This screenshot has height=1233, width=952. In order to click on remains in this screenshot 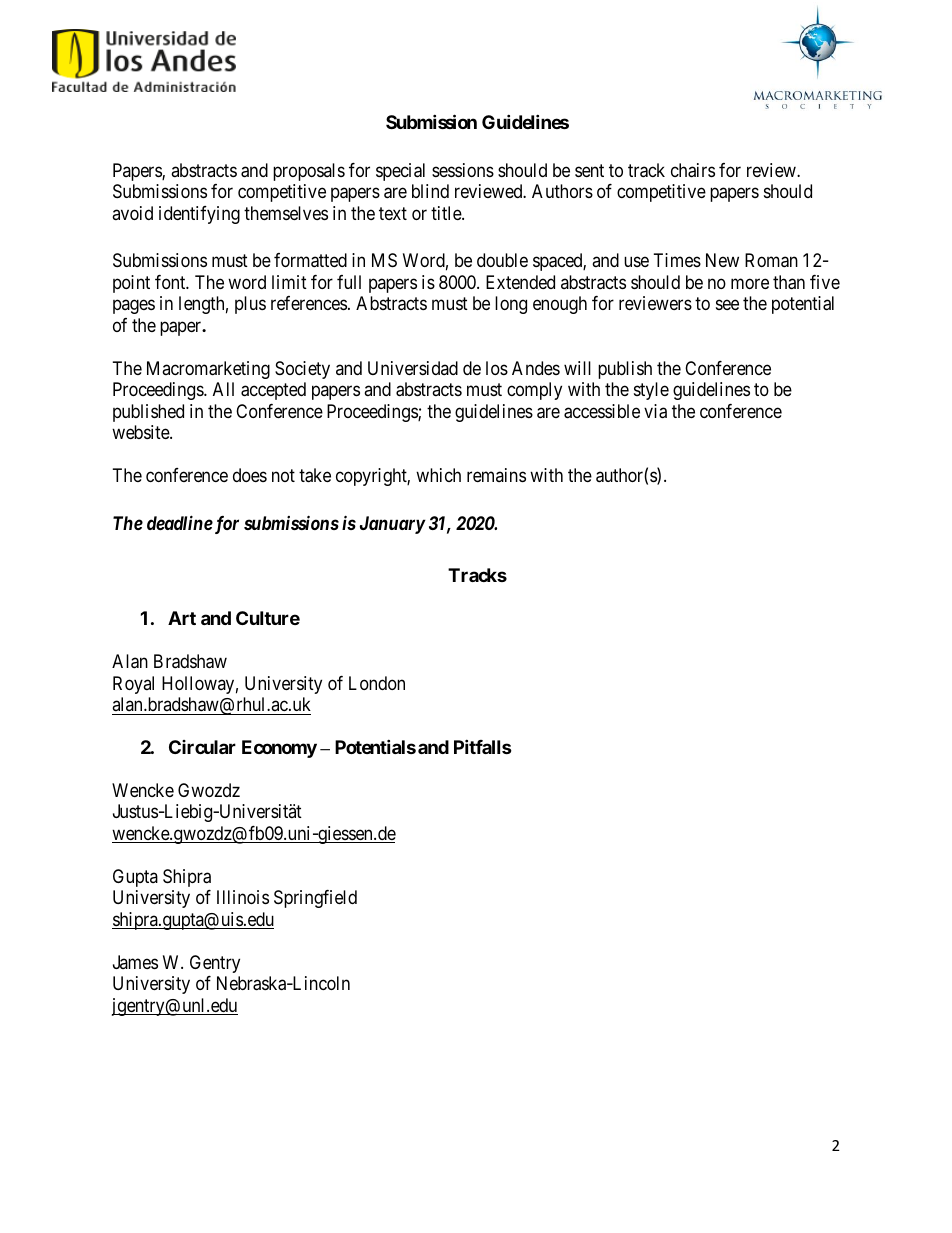, I will do `click(496, 475)`.
